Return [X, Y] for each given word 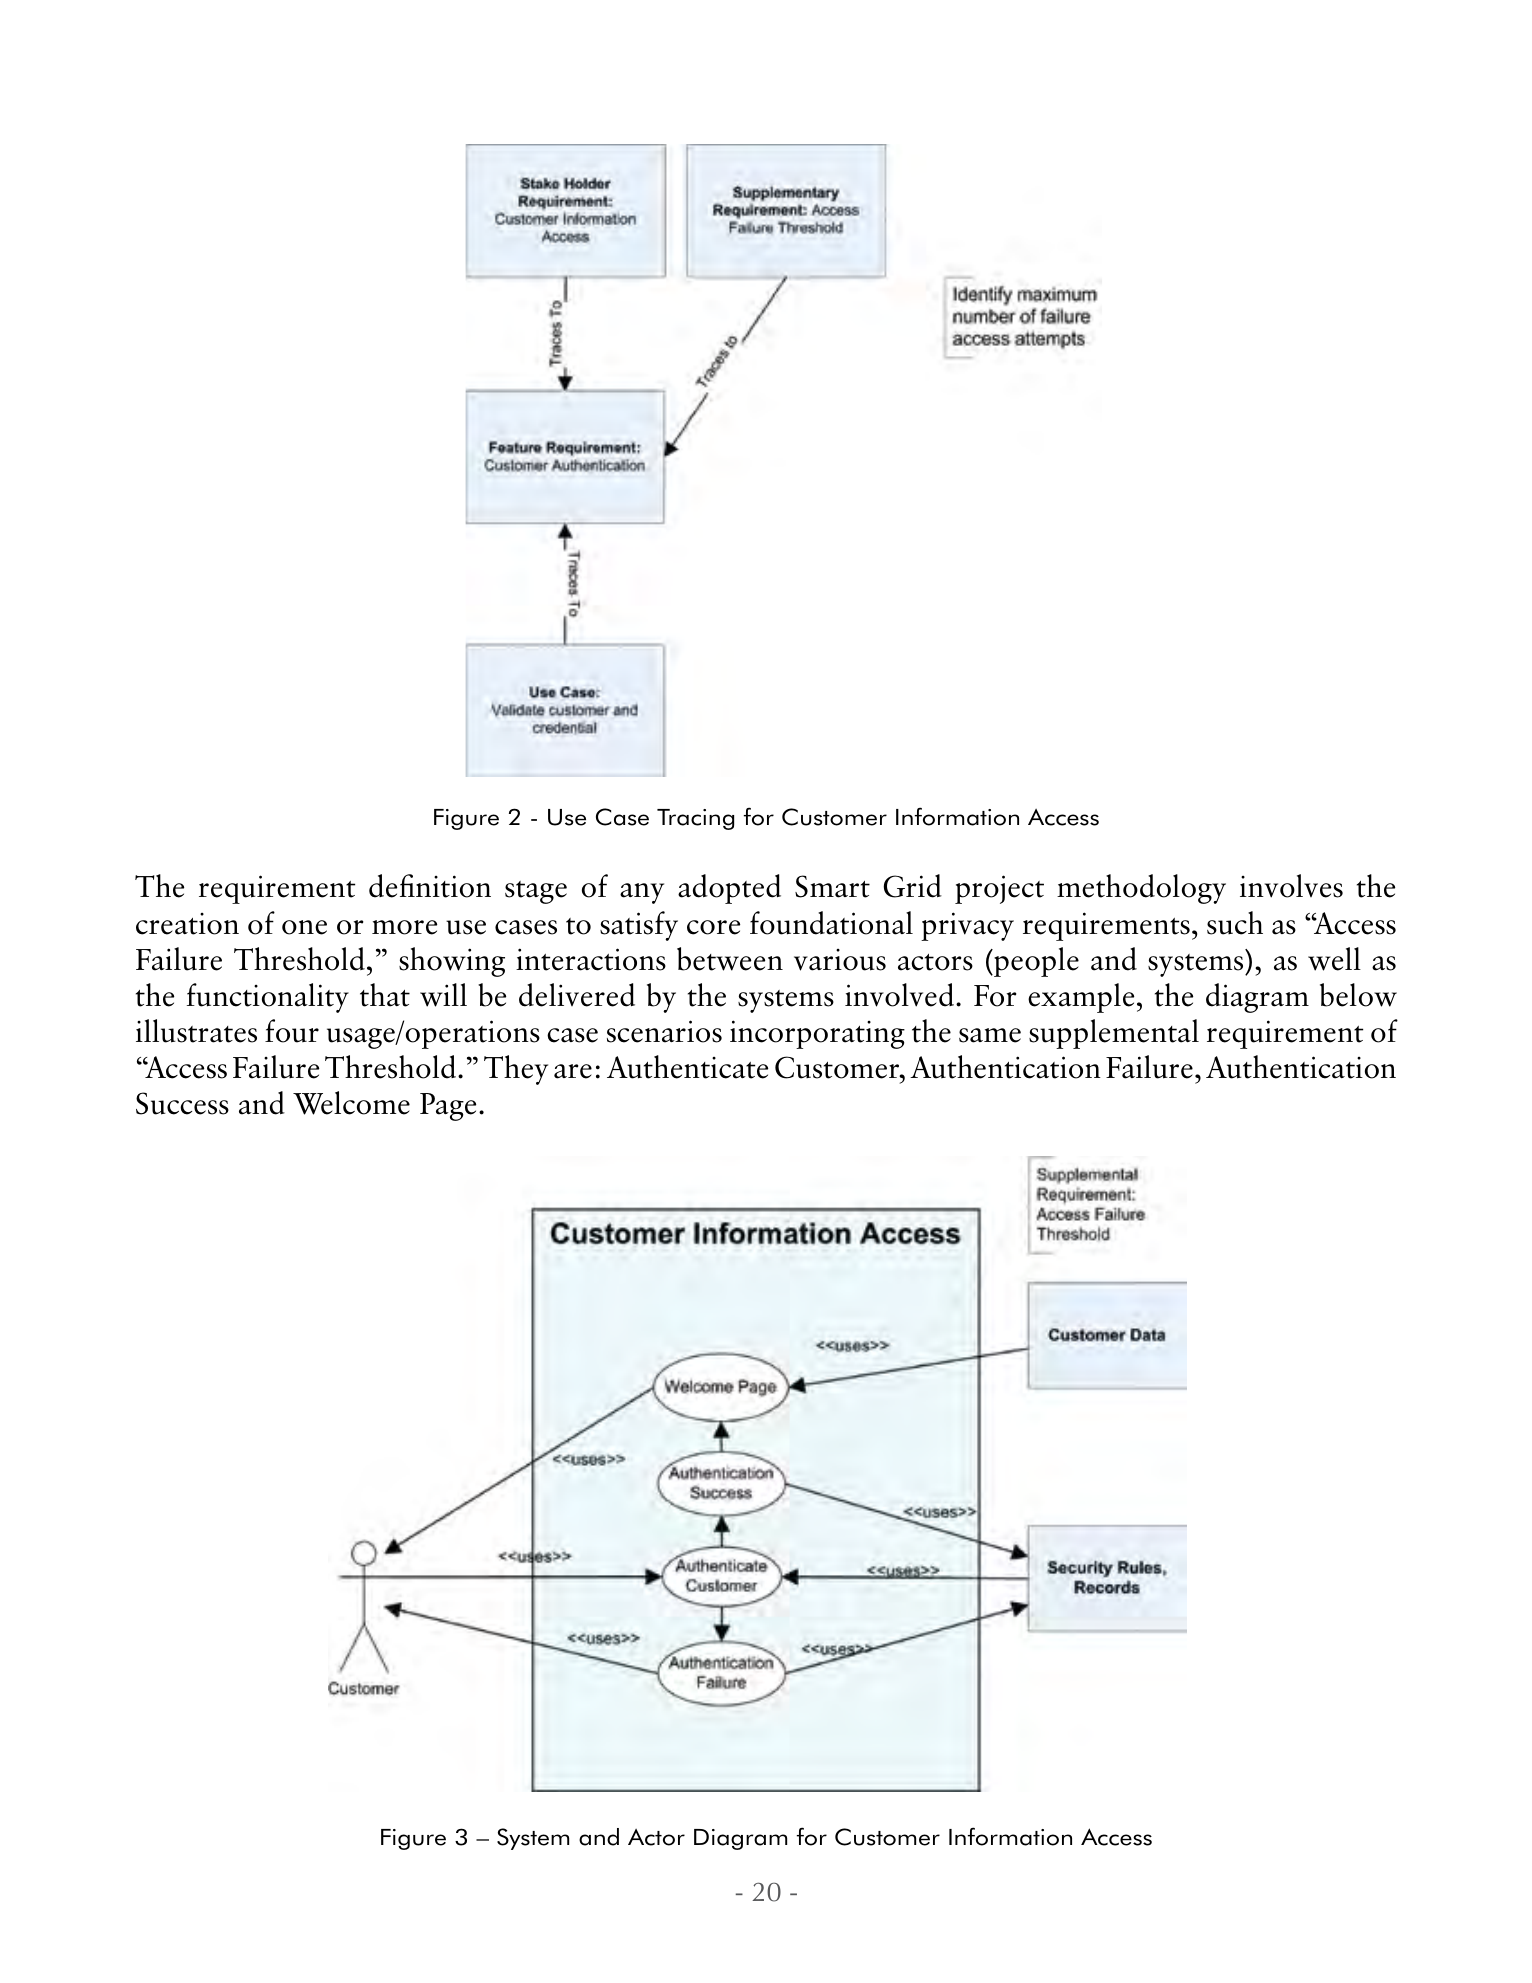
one [304, 927]
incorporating [817, 1034]
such [1235, 923]
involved [901, 995]
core [713, 927]
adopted [729, 889]
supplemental [1114, 1034]
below [1358, 995]
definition [430, 886]
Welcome [351, 1103]
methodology [1141, 889]
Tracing [695, 819]
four [292, 1031]
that [385, 995]
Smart [832, 886]
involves [1291, 886]
